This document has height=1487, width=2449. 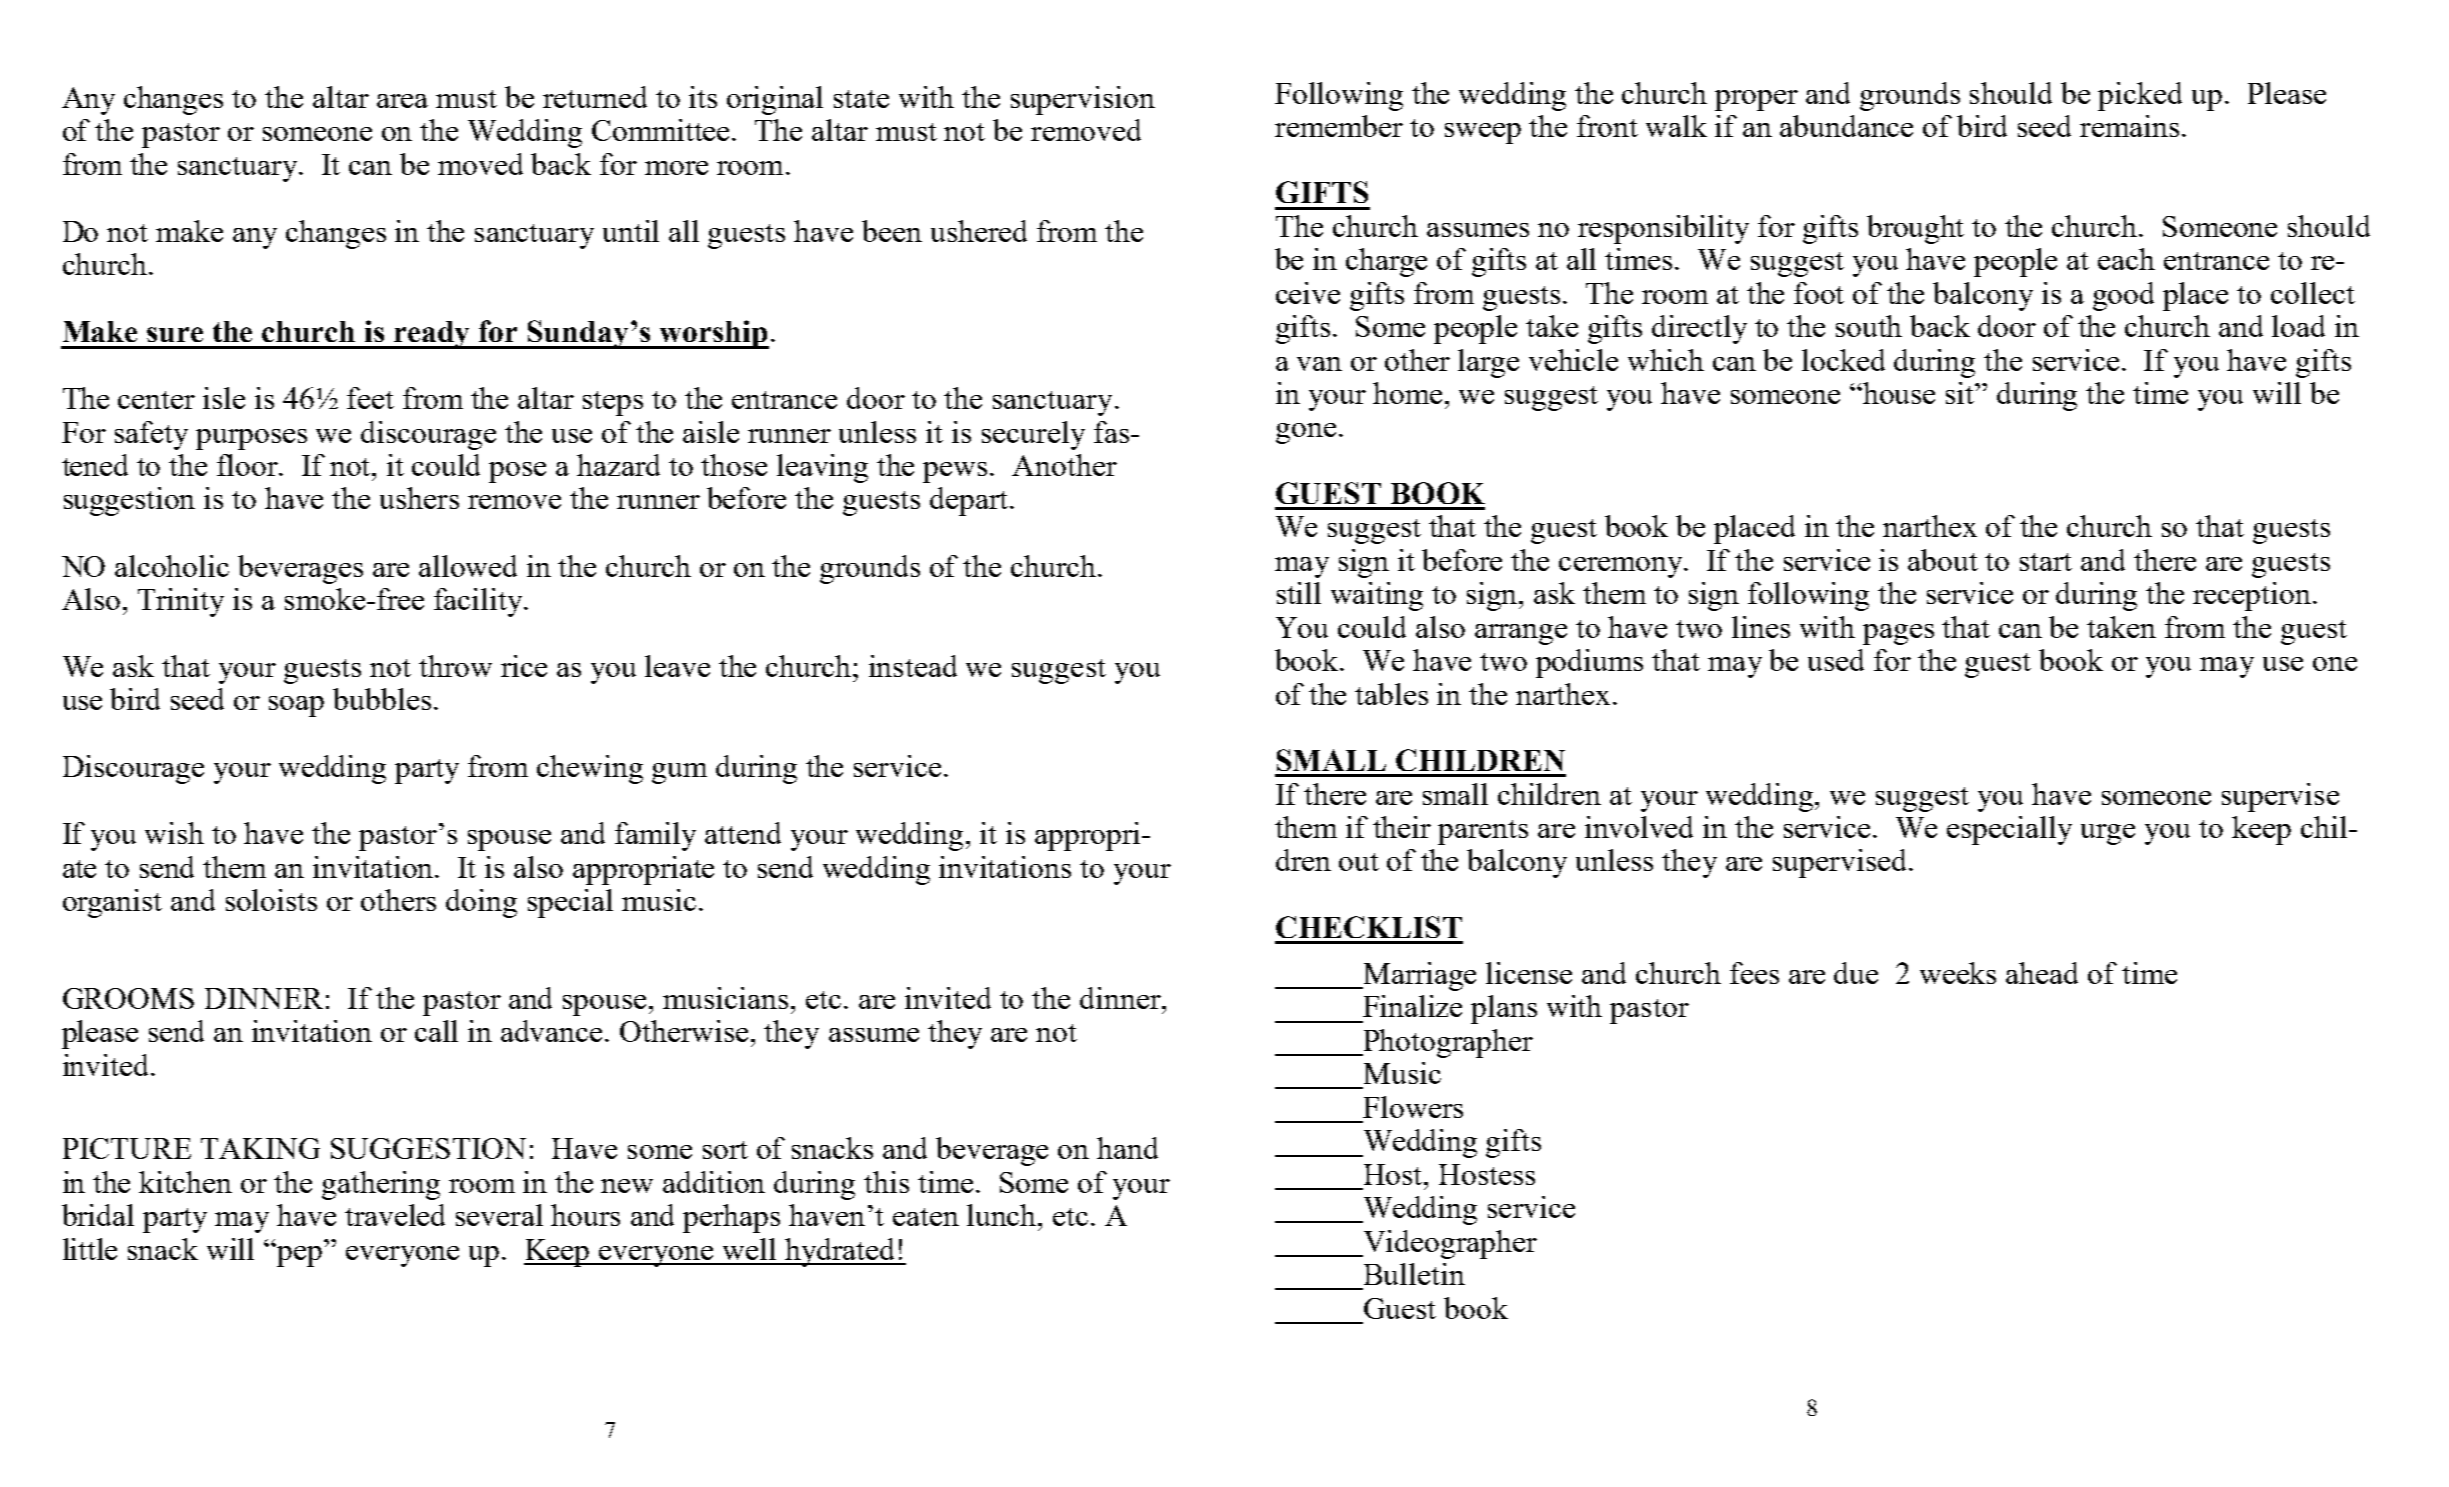 What do you see at coordinates (2042, 973) in the document?
I see `ahead` at bounding box center [2042, 973].
